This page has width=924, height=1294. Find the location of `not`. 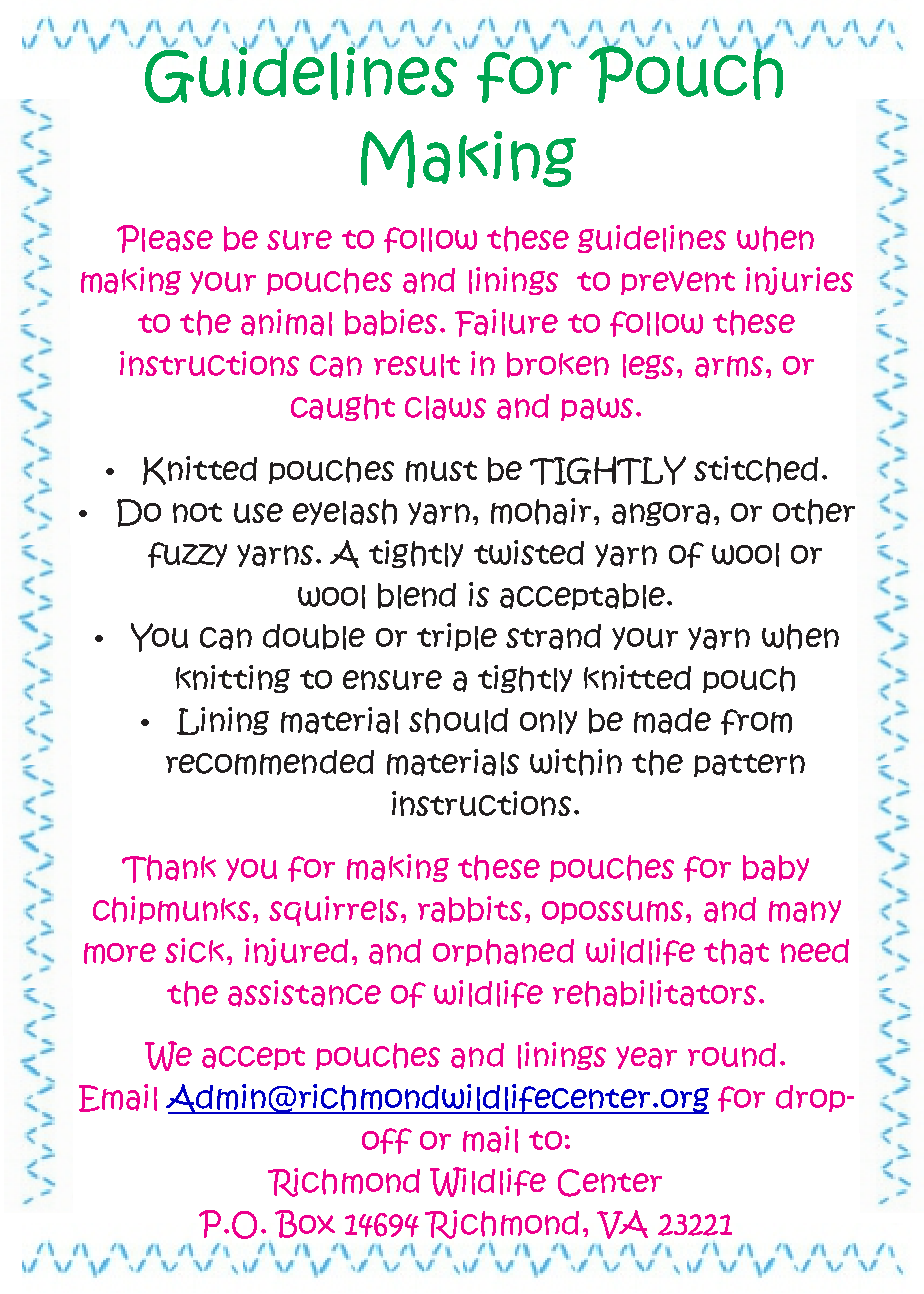

not is located at coordinates (197, 513).
